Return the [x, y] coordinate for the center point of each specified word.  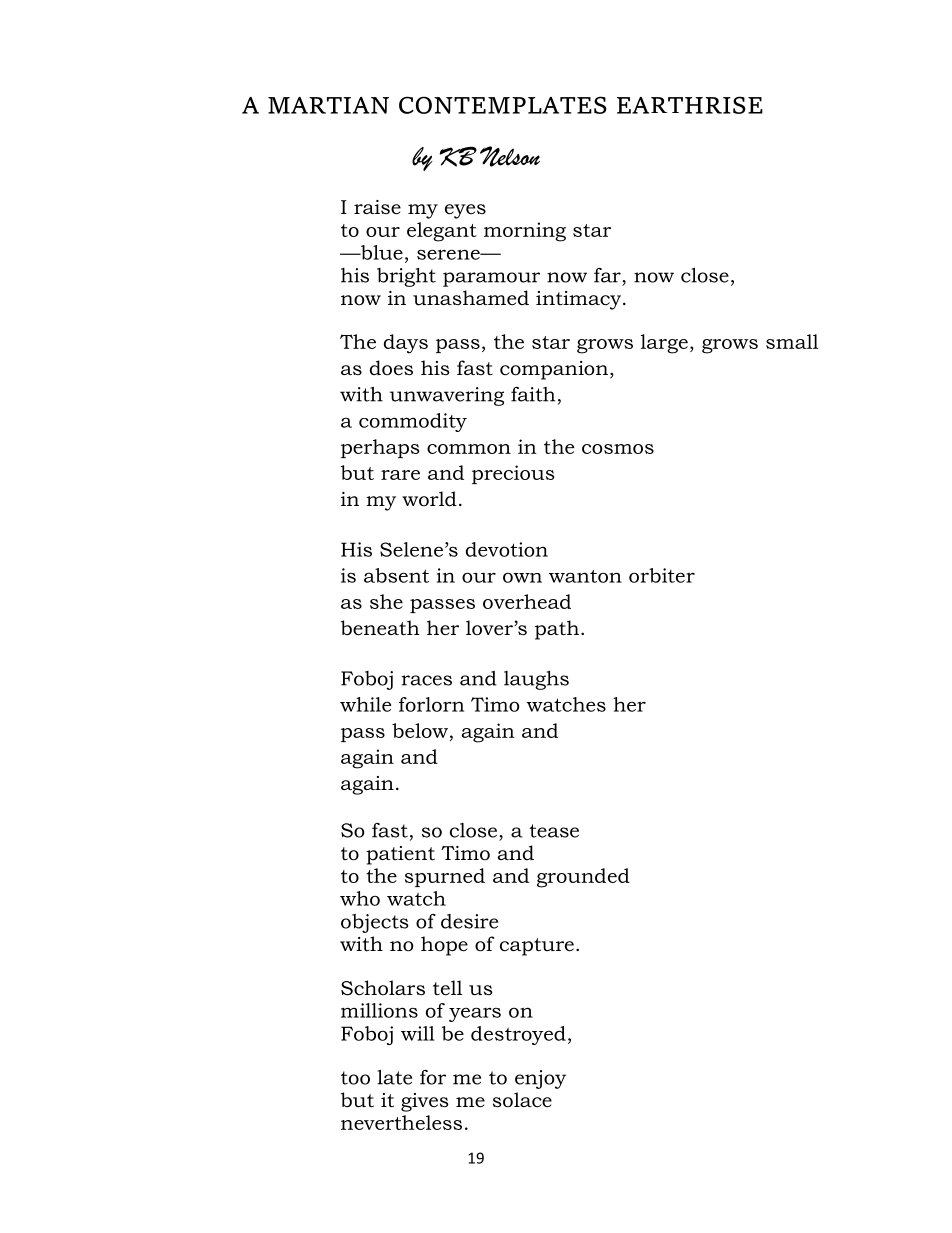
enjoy [540, 1079]
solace [522, 1100]
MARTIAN [328, 105]
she [386, 601]
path [557, 630]
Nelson [510, 156]
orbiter [662, 575]
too [355, 1078]
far [607, 275]
